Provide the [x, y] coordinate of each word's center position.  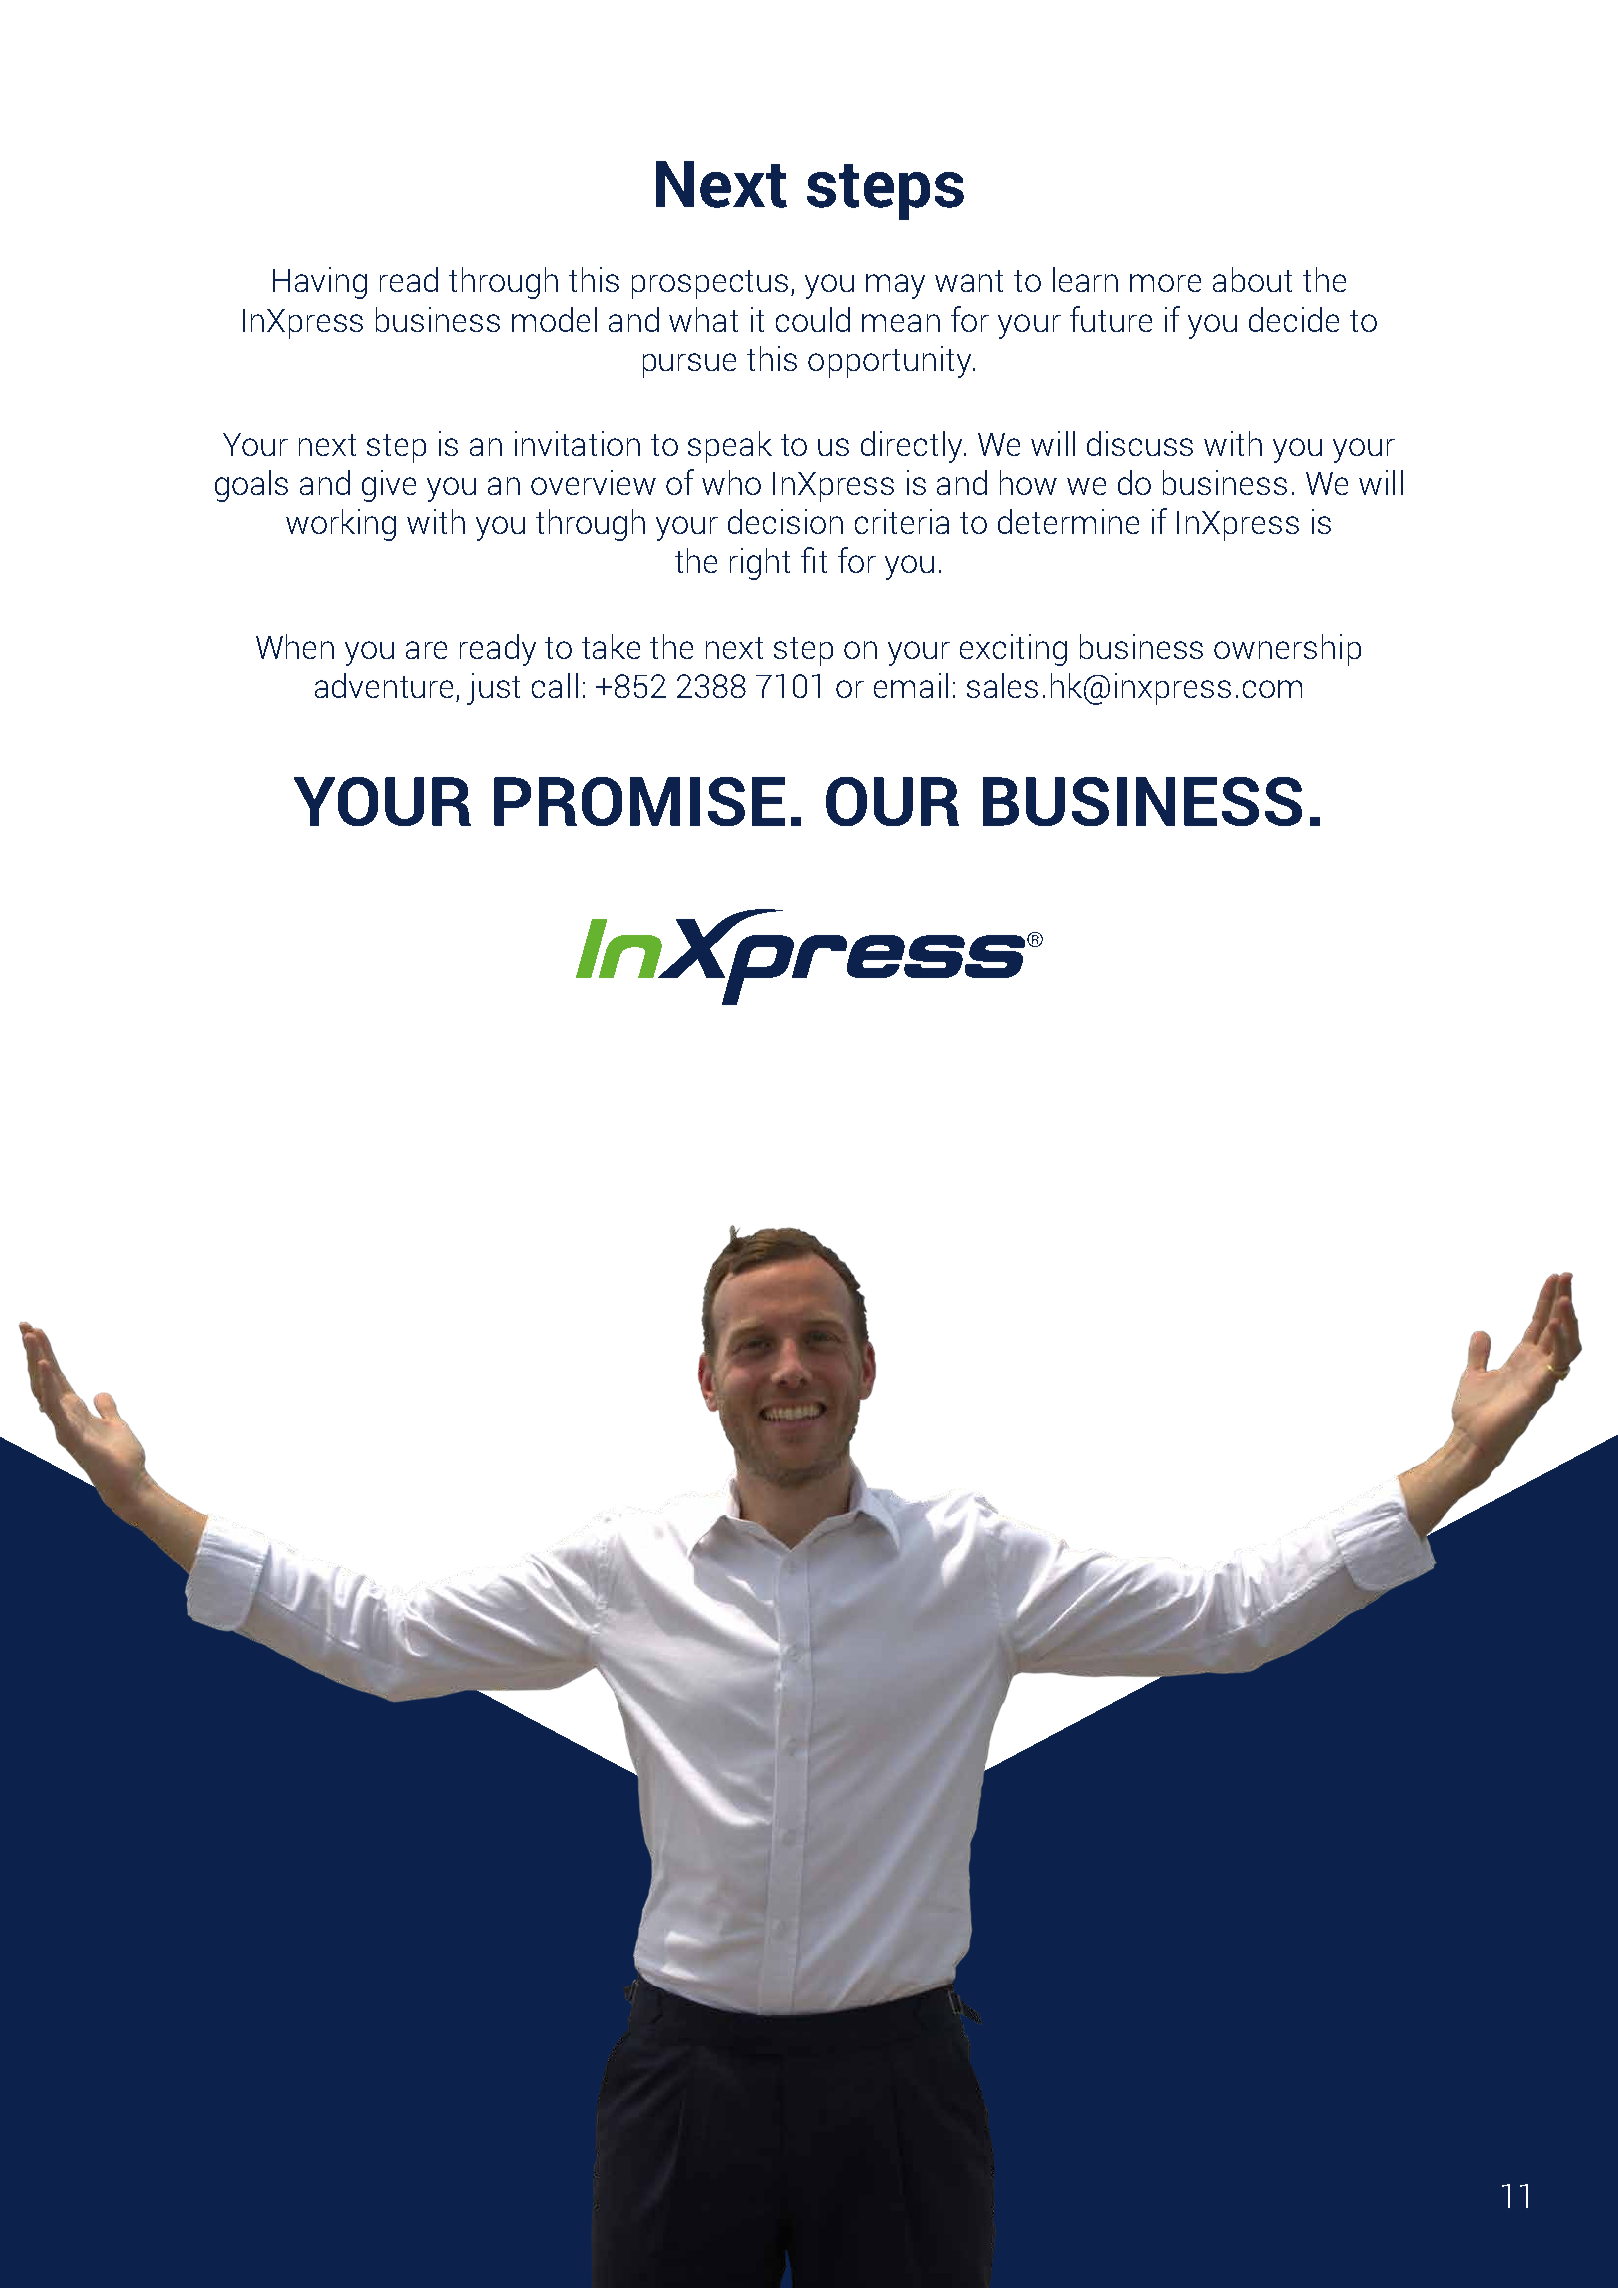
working [341, 525]
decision [785, 521]
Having [320, 283]
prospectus [710, 284]
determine [1068, 521]
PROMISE [639, 801]
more [1165, 283]
